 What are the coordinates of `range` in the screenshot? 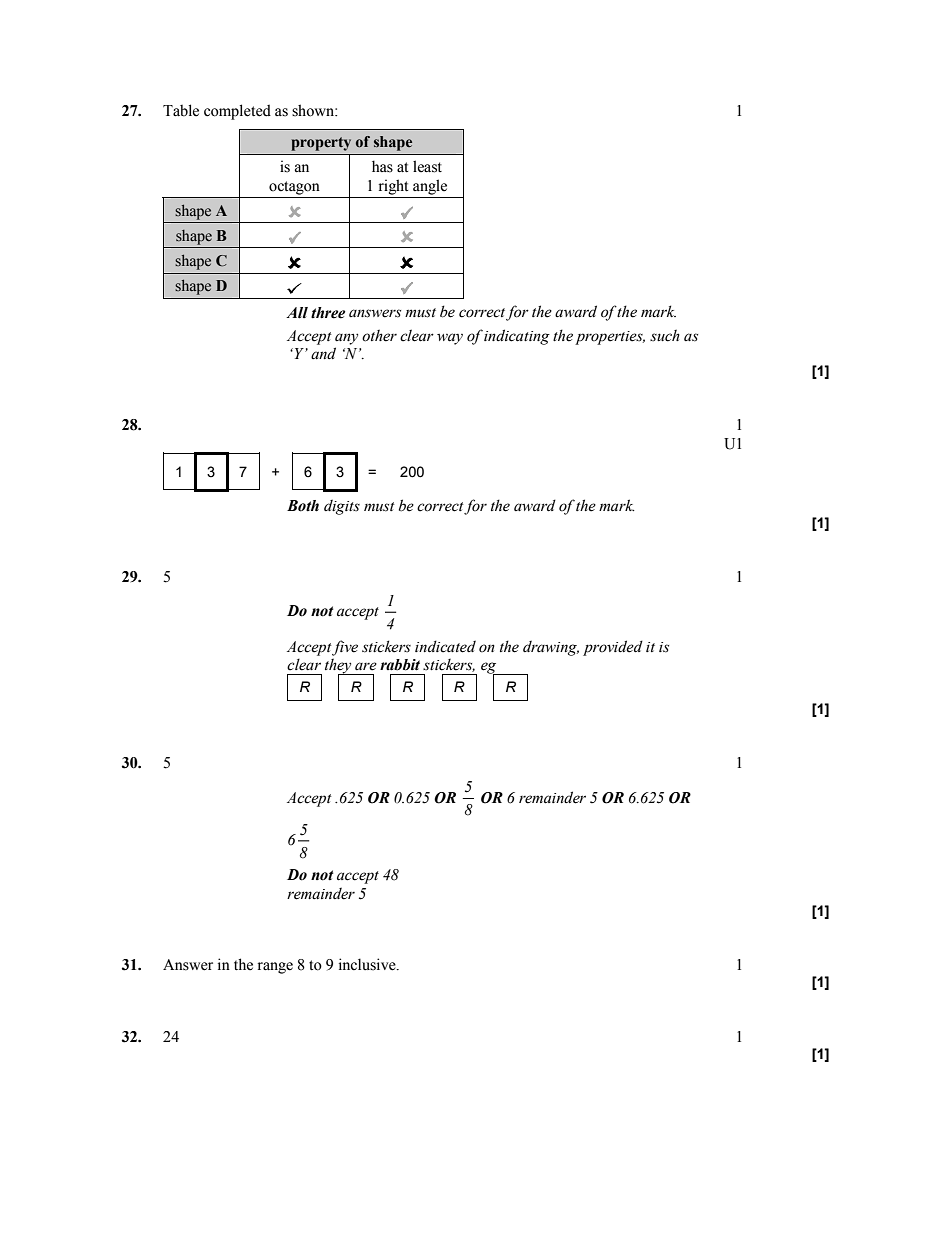 It's located at (275, 968).
